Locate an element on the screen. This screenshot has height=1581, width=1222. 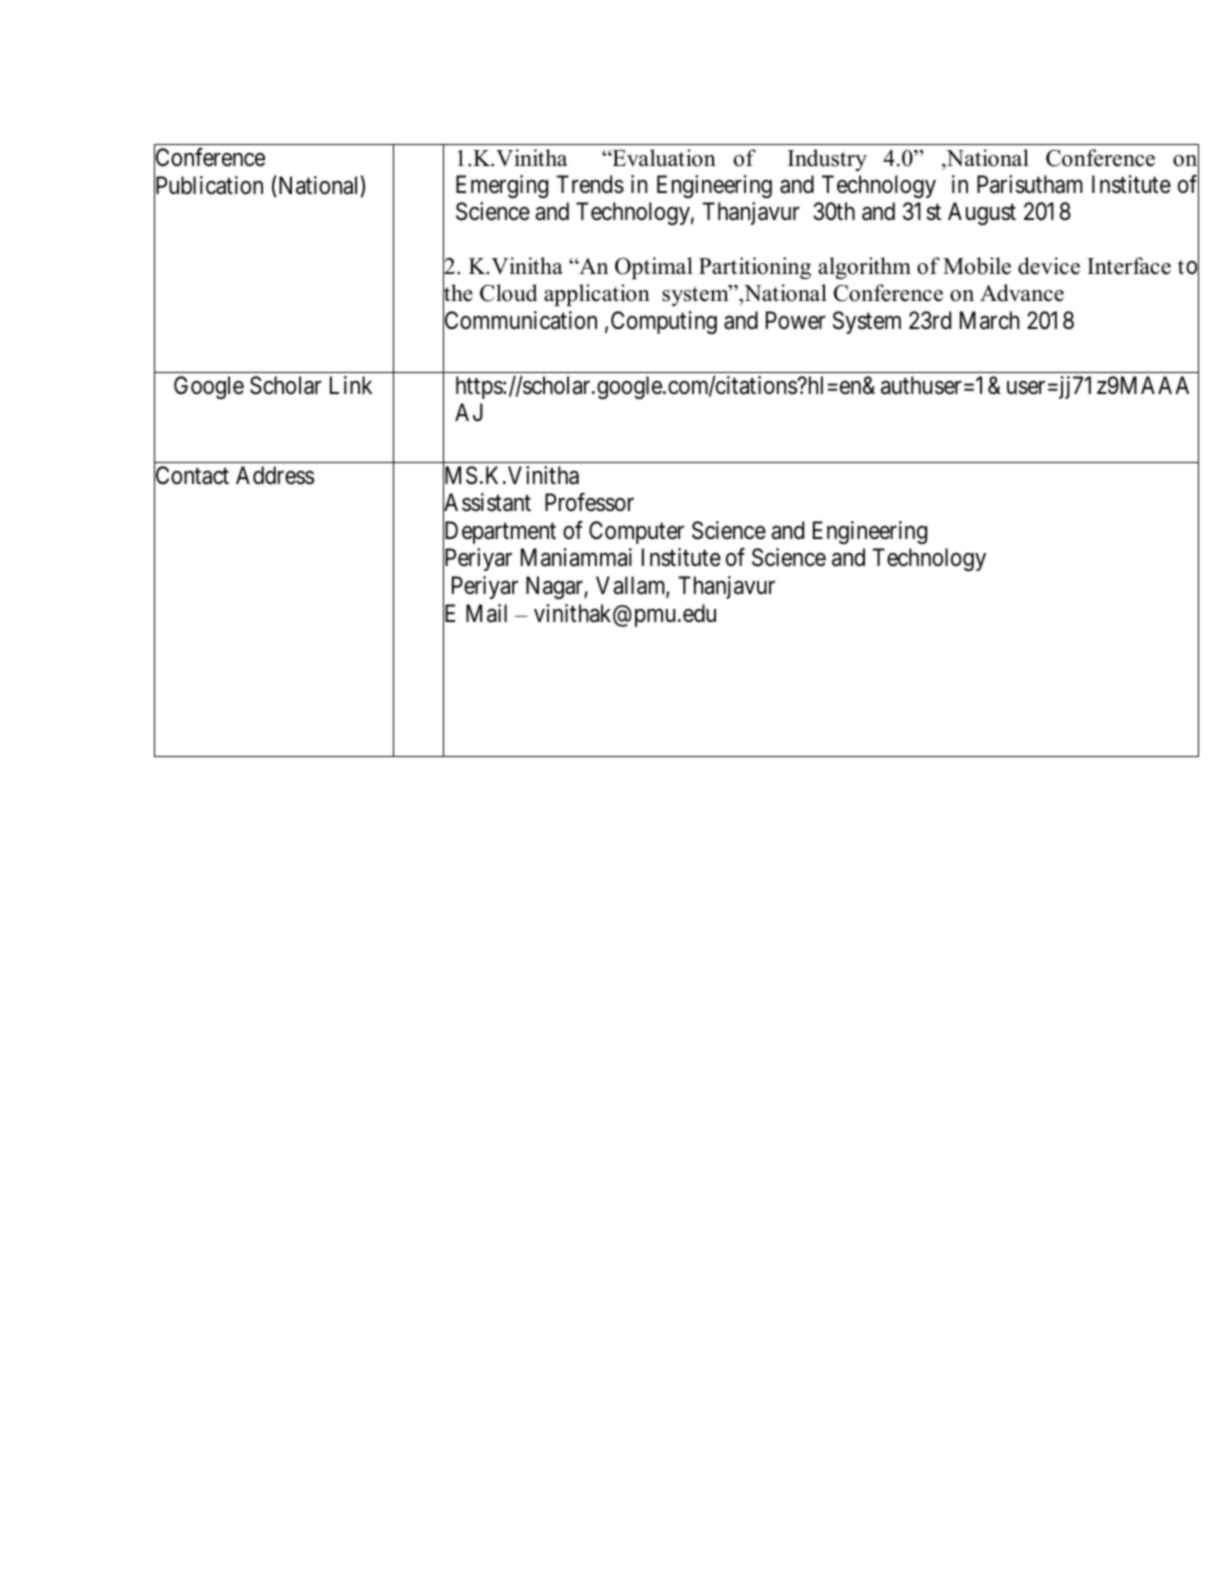
Computer is located at coordinates (636, 532).
